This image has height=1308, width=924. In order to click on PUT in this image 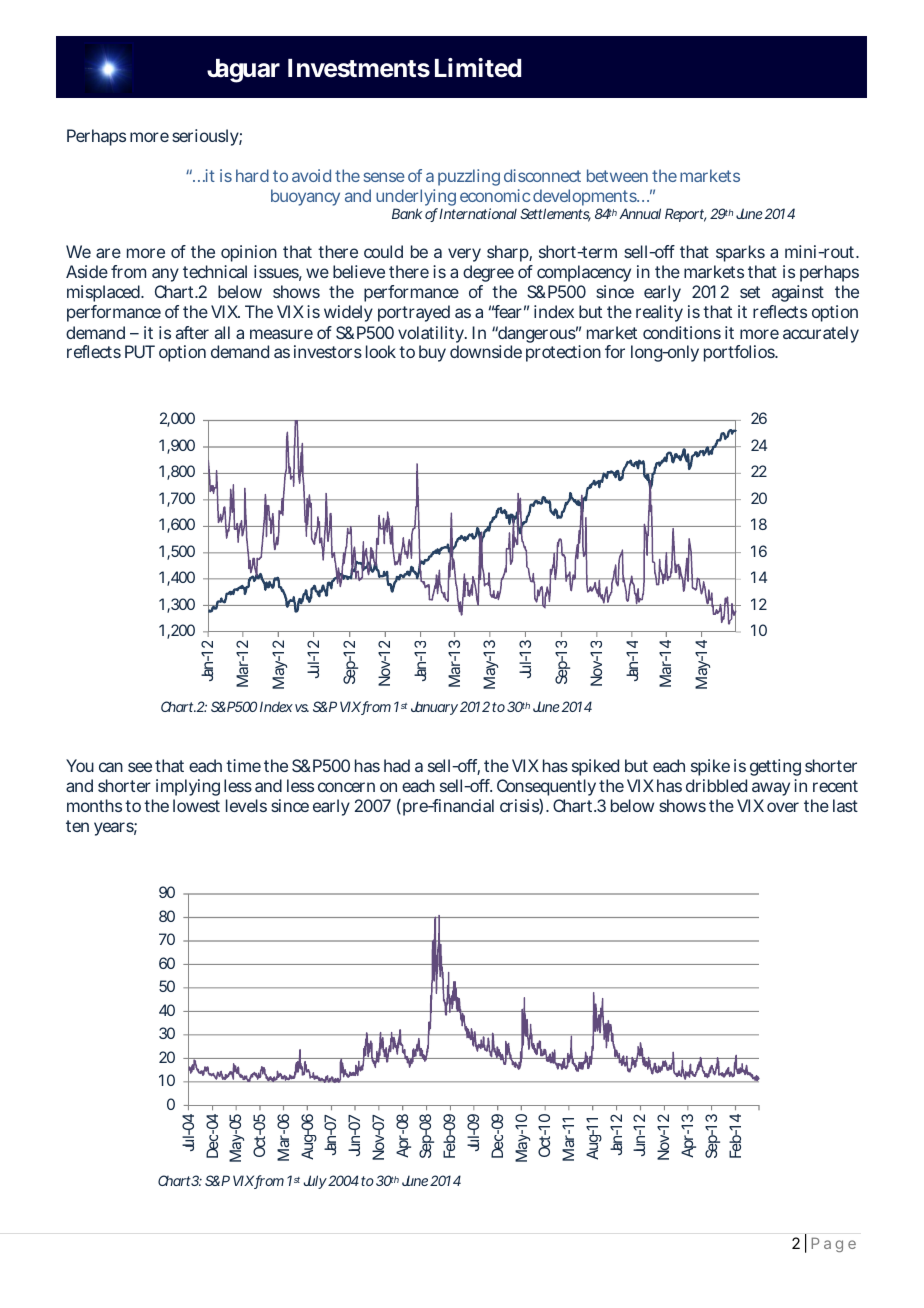, I will do `click(139, 351)`.
